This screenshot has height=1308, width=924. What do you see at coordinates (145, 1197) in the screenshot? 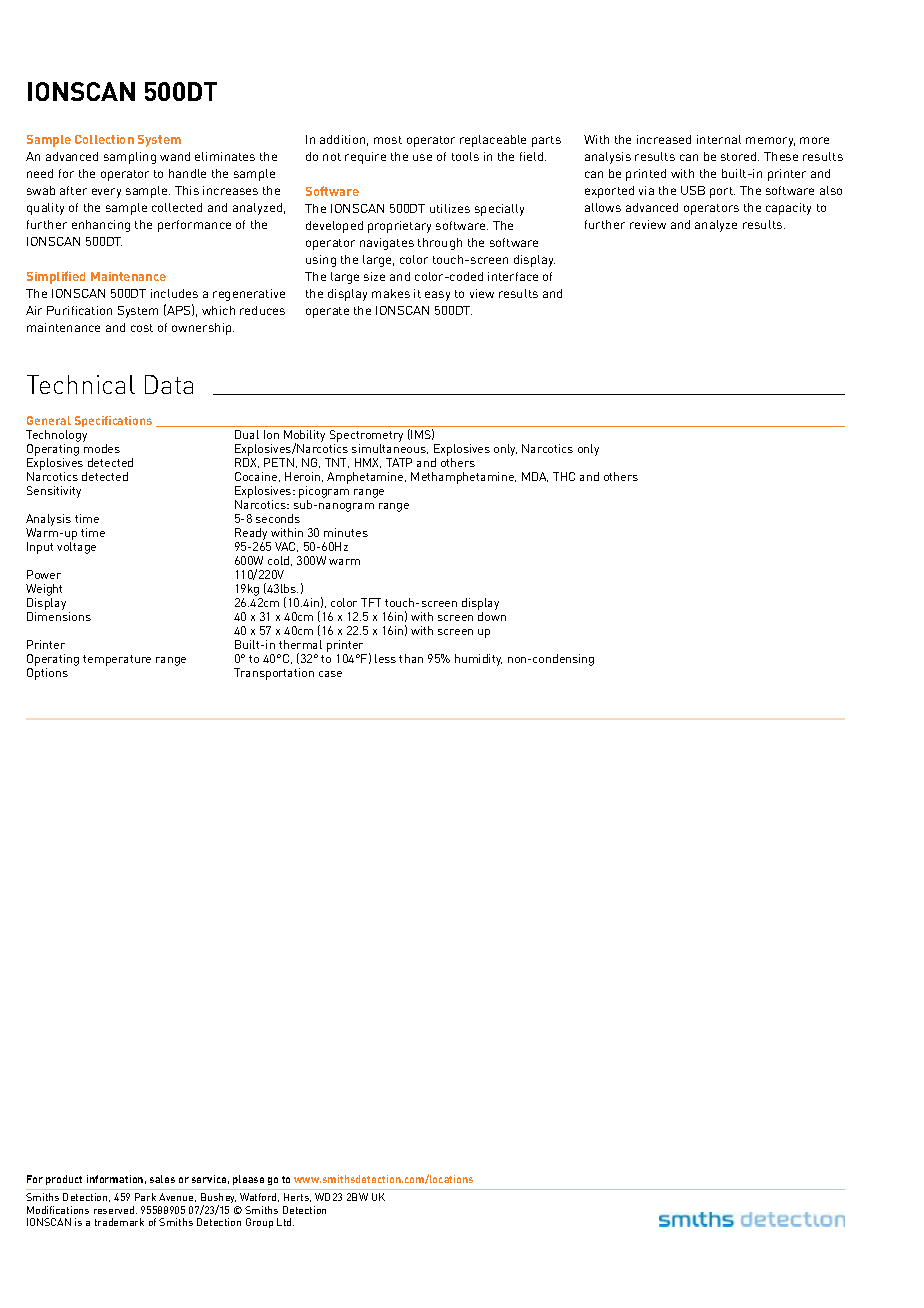
I see `Park` at bounding box center [145, 1197].
